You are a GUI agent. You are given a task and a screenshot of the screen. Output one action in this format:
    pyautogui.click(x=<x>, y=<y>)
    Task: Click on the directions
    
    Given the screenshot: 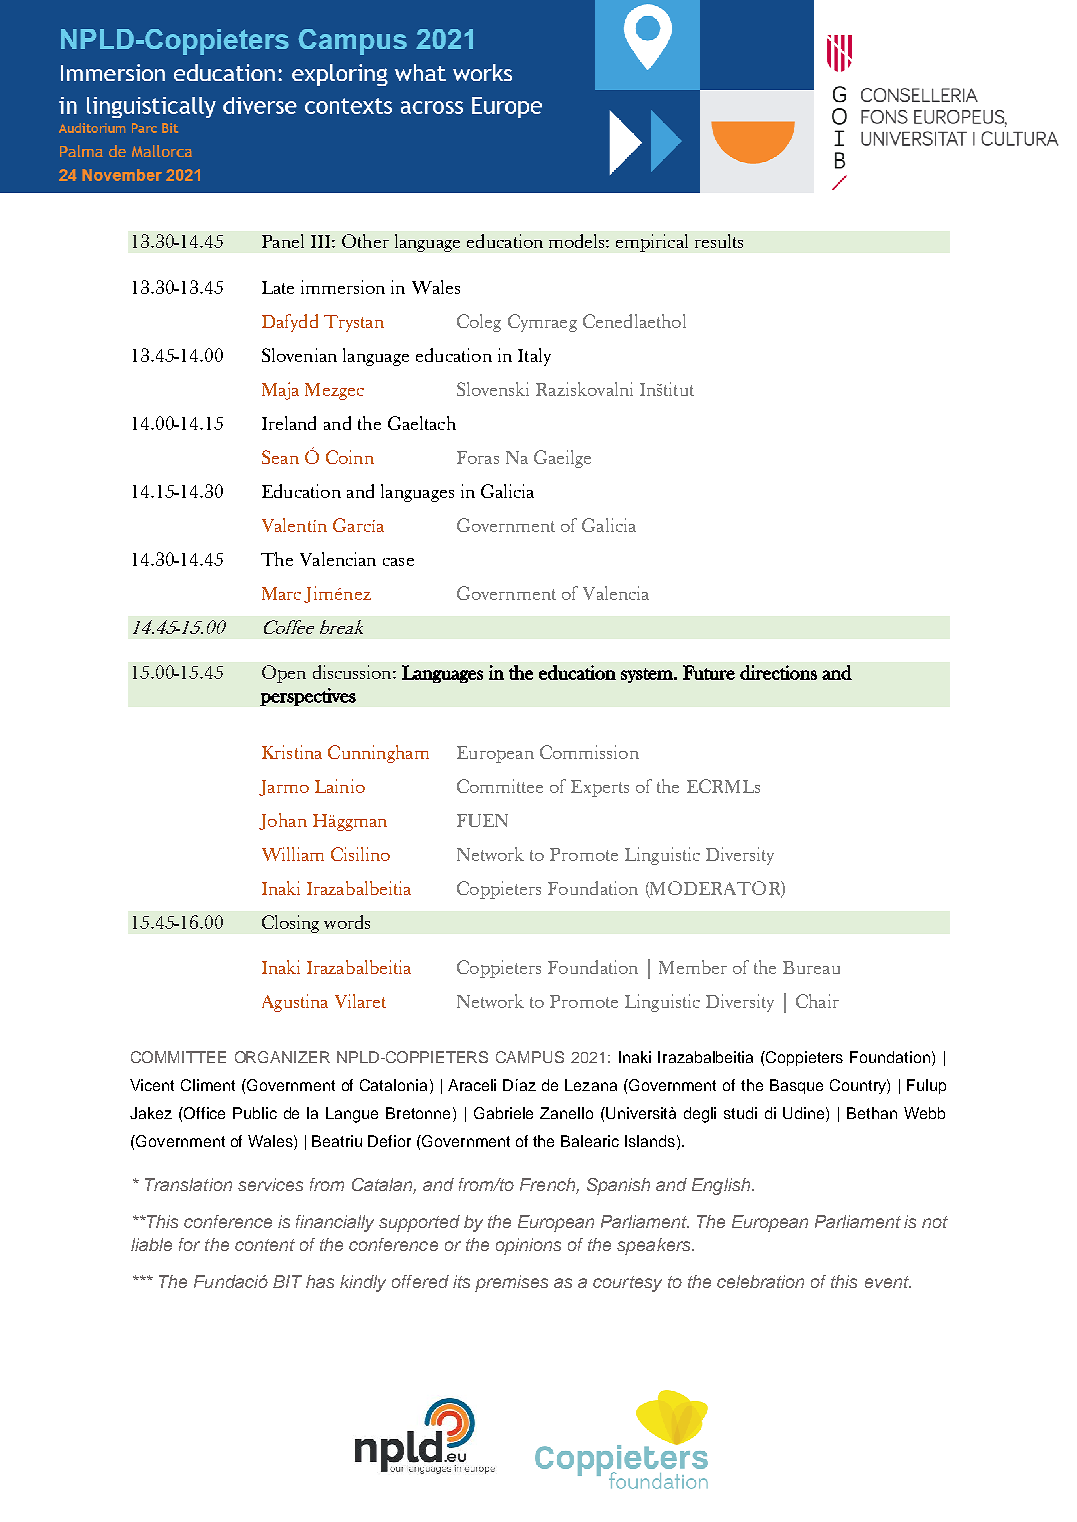 What is the action you would take?
    pyautogui.click(x=778, y=672)
